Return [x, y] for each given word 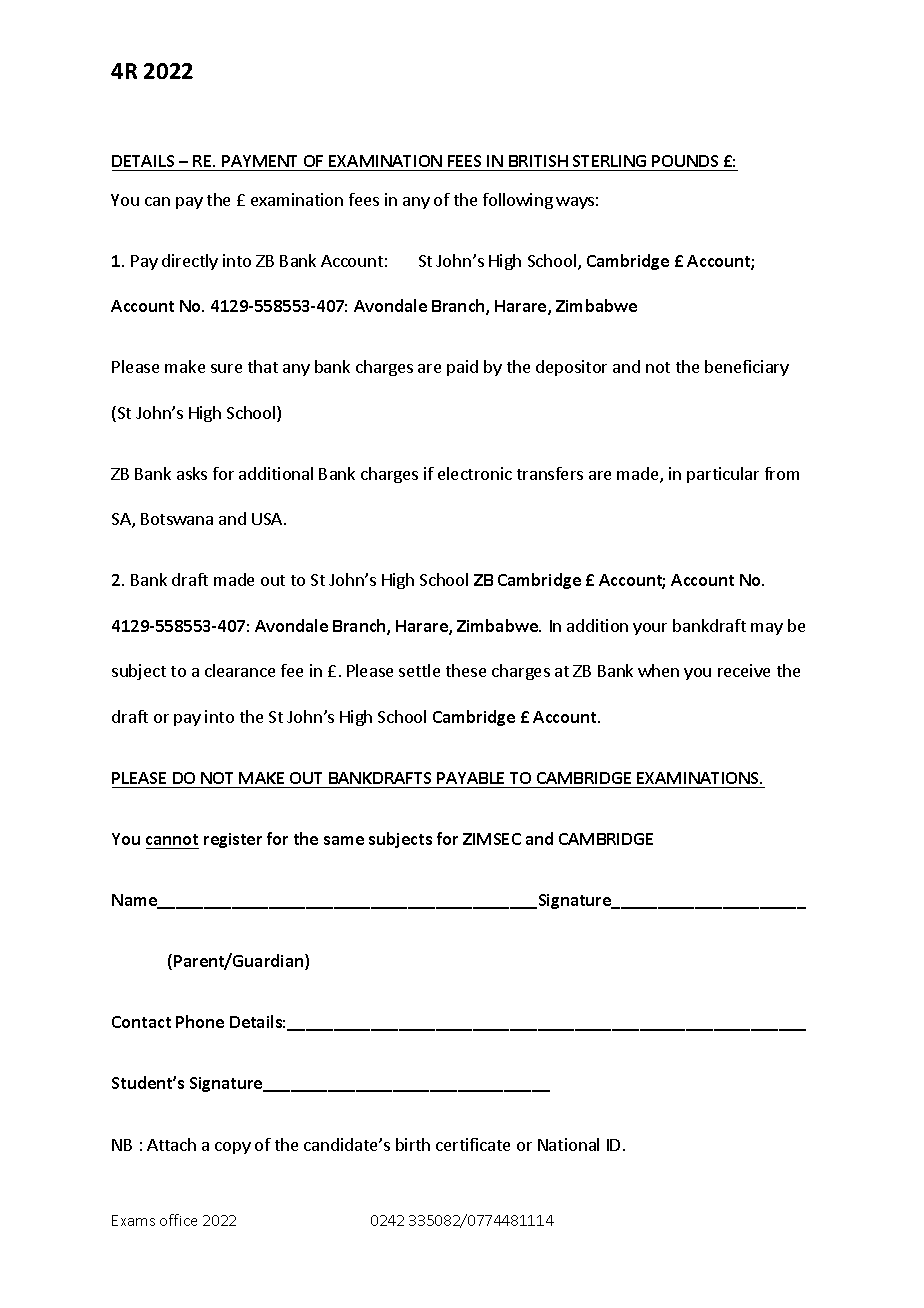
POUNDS [685, 161]
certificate [473, 1144]
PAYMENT [259, 161]
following [518, 201]
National [568, 1144]
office [178, 1220]
